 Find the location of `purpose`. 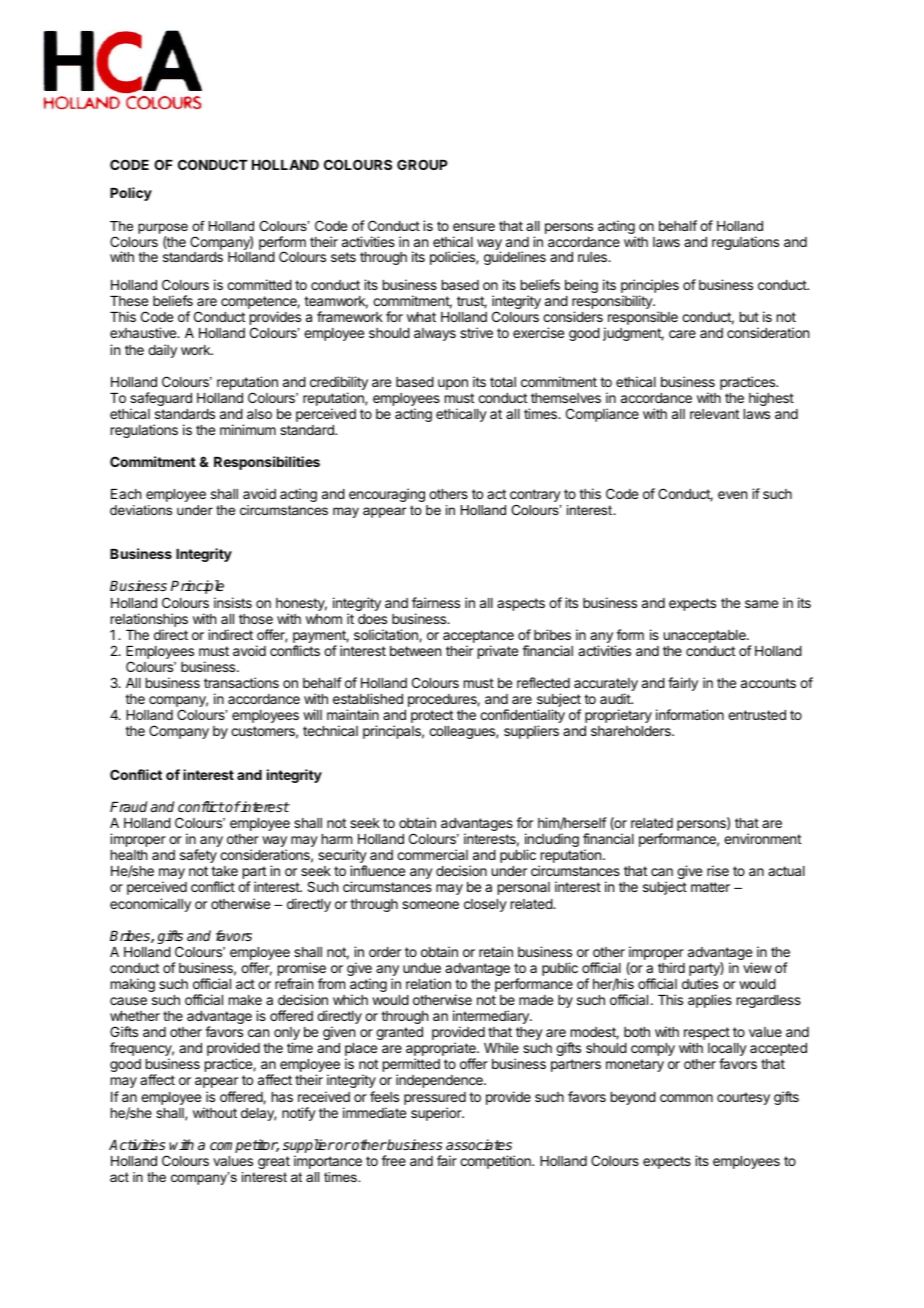

purpose is located at coordinates (163, 228).
